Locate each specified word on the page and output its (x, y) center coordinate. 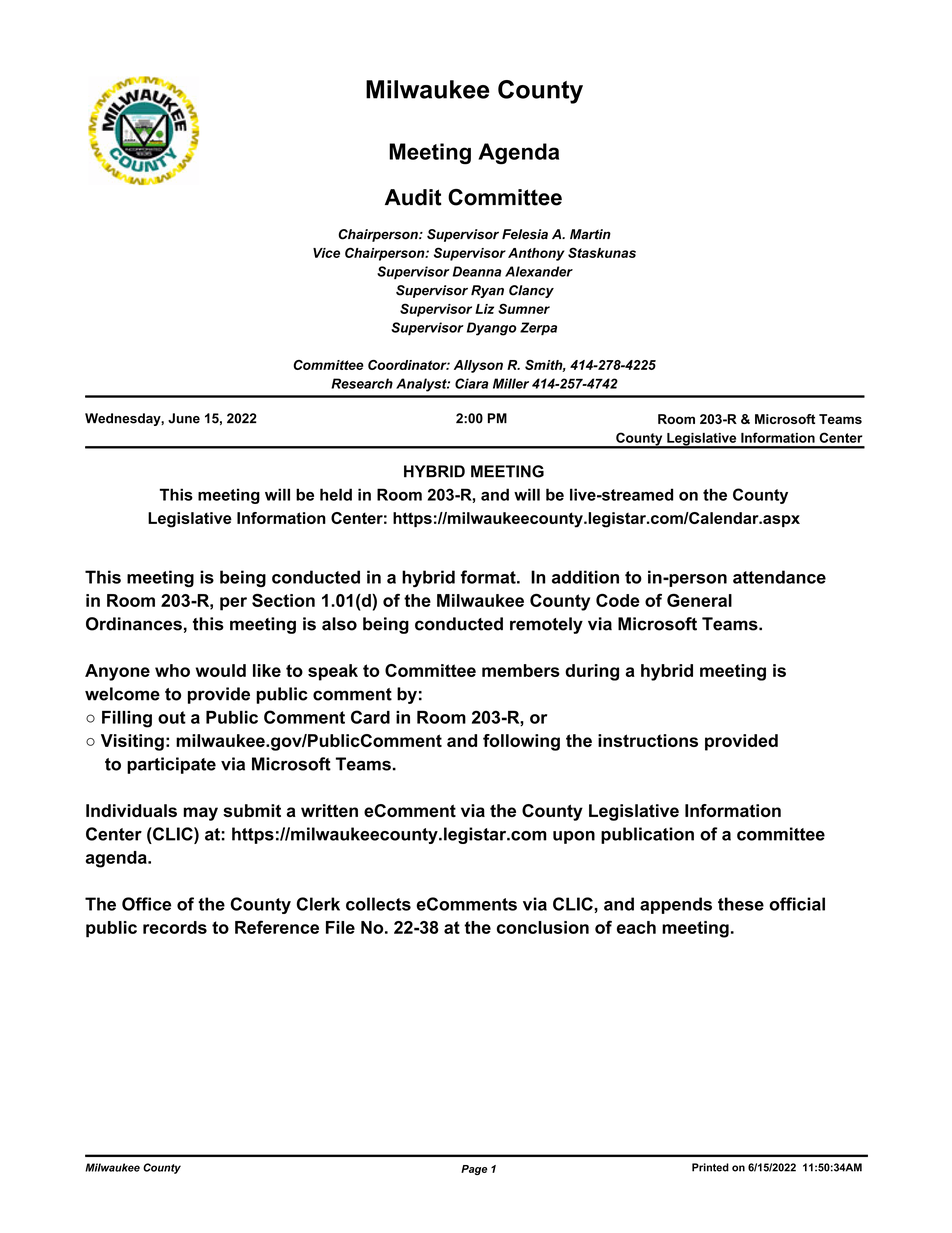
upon (574, 837)
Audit (413, 197)
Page (474, 1170)
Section (283, 600)
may (200, 814)
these (741, 904)
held (336, 494)
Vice (326, 253)
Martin (590, 234)
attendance (779, 577)
